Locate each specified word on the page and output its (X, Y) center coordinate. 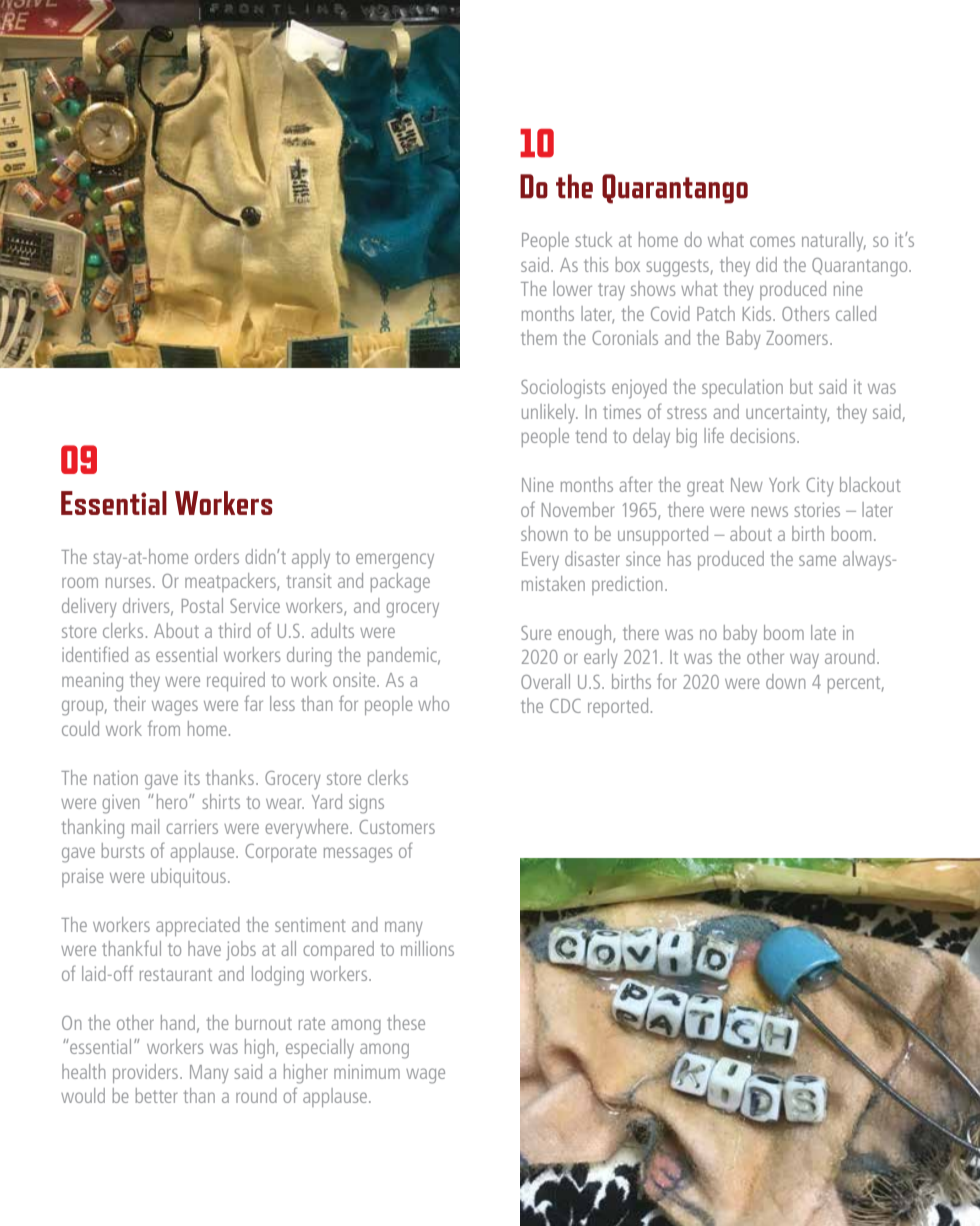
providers (147, 1073)
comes (772, 241)
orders (217, 556)
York (784, 484)
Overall (545, 681)
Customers (397, 827)
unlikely (550, 414)
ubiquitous (188, 877)
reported (618, 707)
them (539, 337)
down (785, 681)
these (406, 1022)
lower (572, 288)
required (236, 681)
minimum (367, 1072)
